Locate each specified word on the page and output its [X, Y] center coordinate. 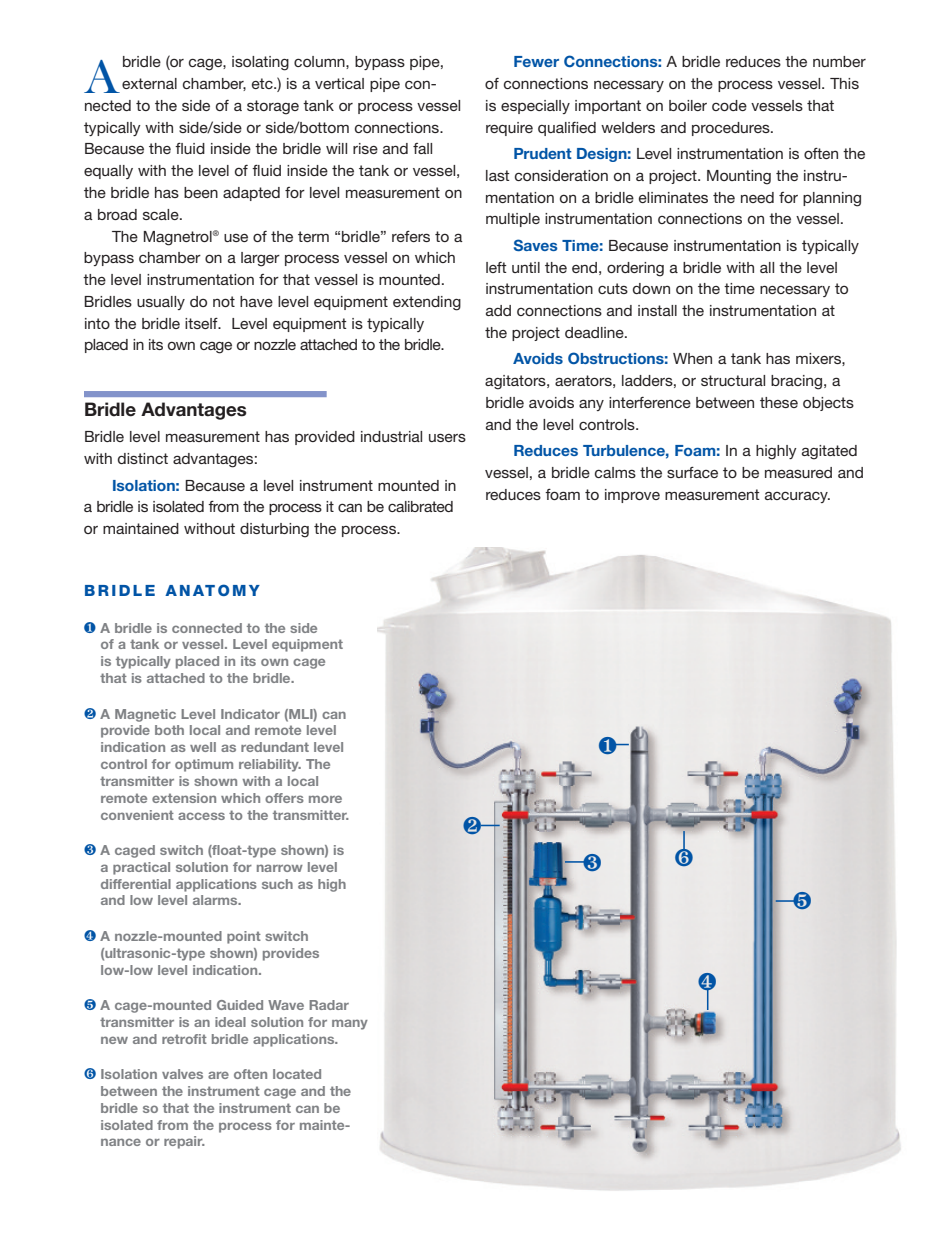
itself [202, 323]
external [149, 83]
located [297, 1074]
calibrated [420, 506]
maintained [141, 528]
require [509, 129]
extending [427, 303]
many [350, 1024]
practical [141, 868]
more [325, 799]
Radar [329, 1005]
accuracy [797, 497]
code [729, 105]
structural [733, 380]
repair [184, 1142]
